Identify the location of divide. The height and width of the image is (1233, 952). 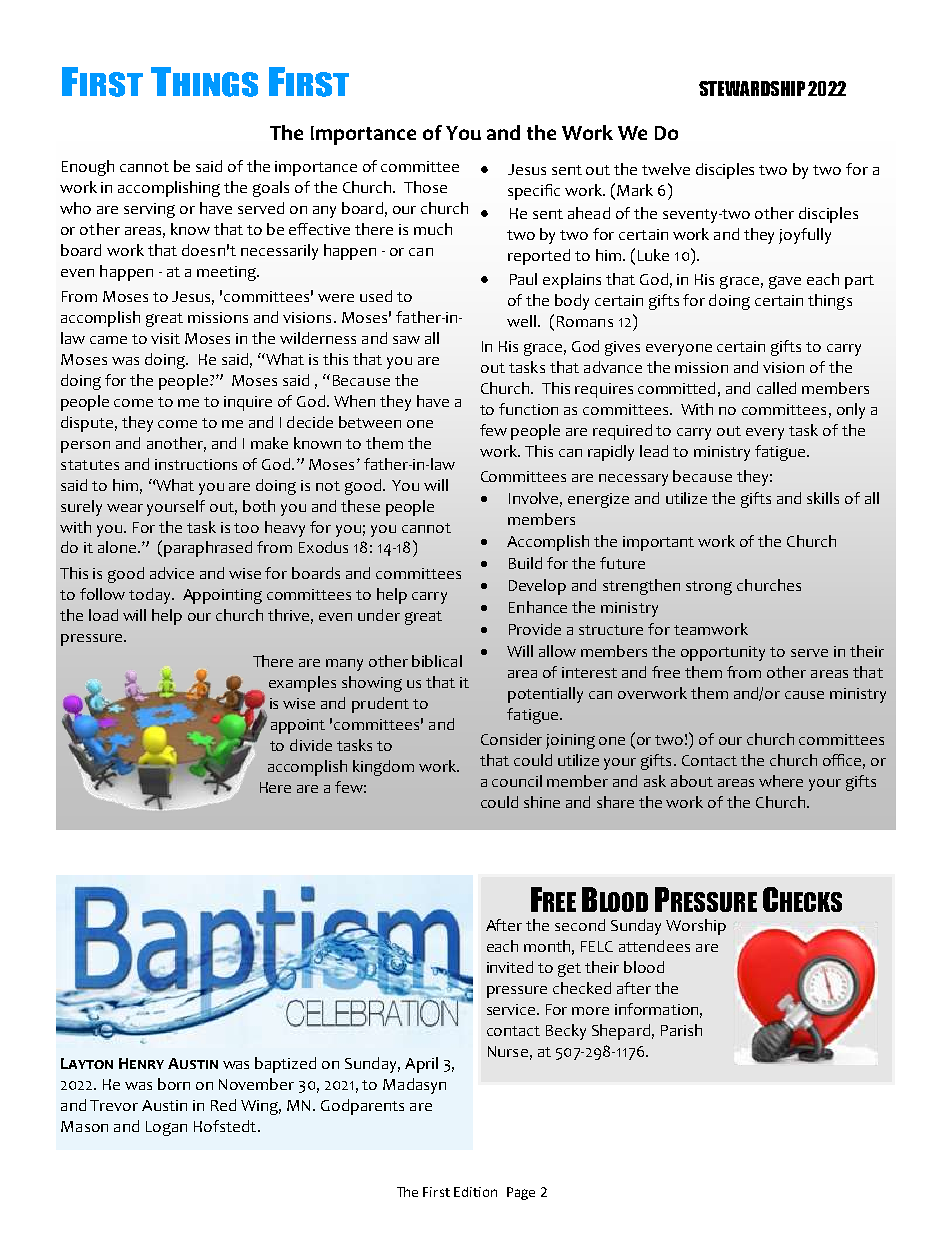
(311, 745).
